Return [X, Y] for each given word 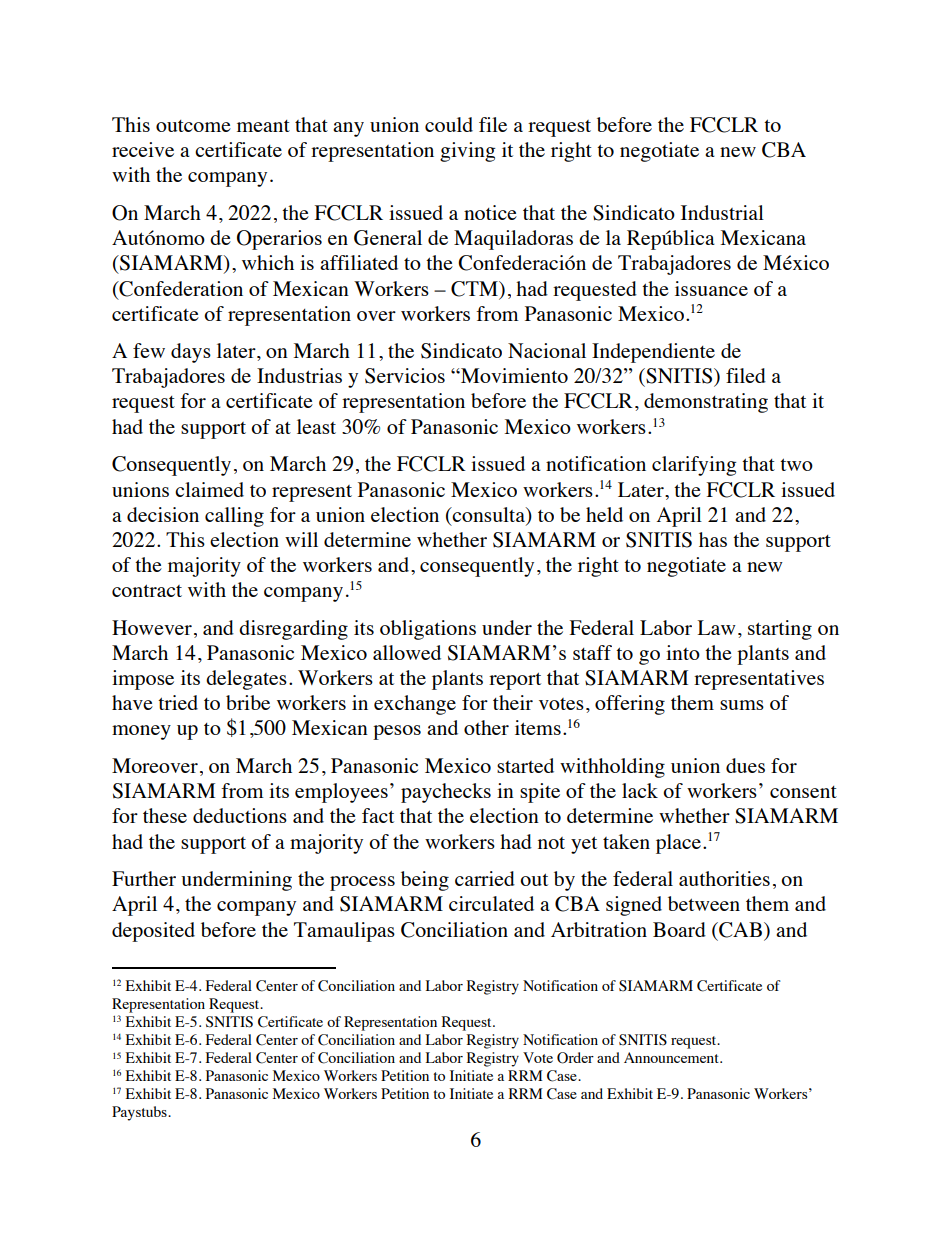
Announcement [672, 1057]
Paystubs [140, 1113]
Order [575, 1058]
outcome [193, 126]
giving [468, 152]
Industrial [722, 212]
